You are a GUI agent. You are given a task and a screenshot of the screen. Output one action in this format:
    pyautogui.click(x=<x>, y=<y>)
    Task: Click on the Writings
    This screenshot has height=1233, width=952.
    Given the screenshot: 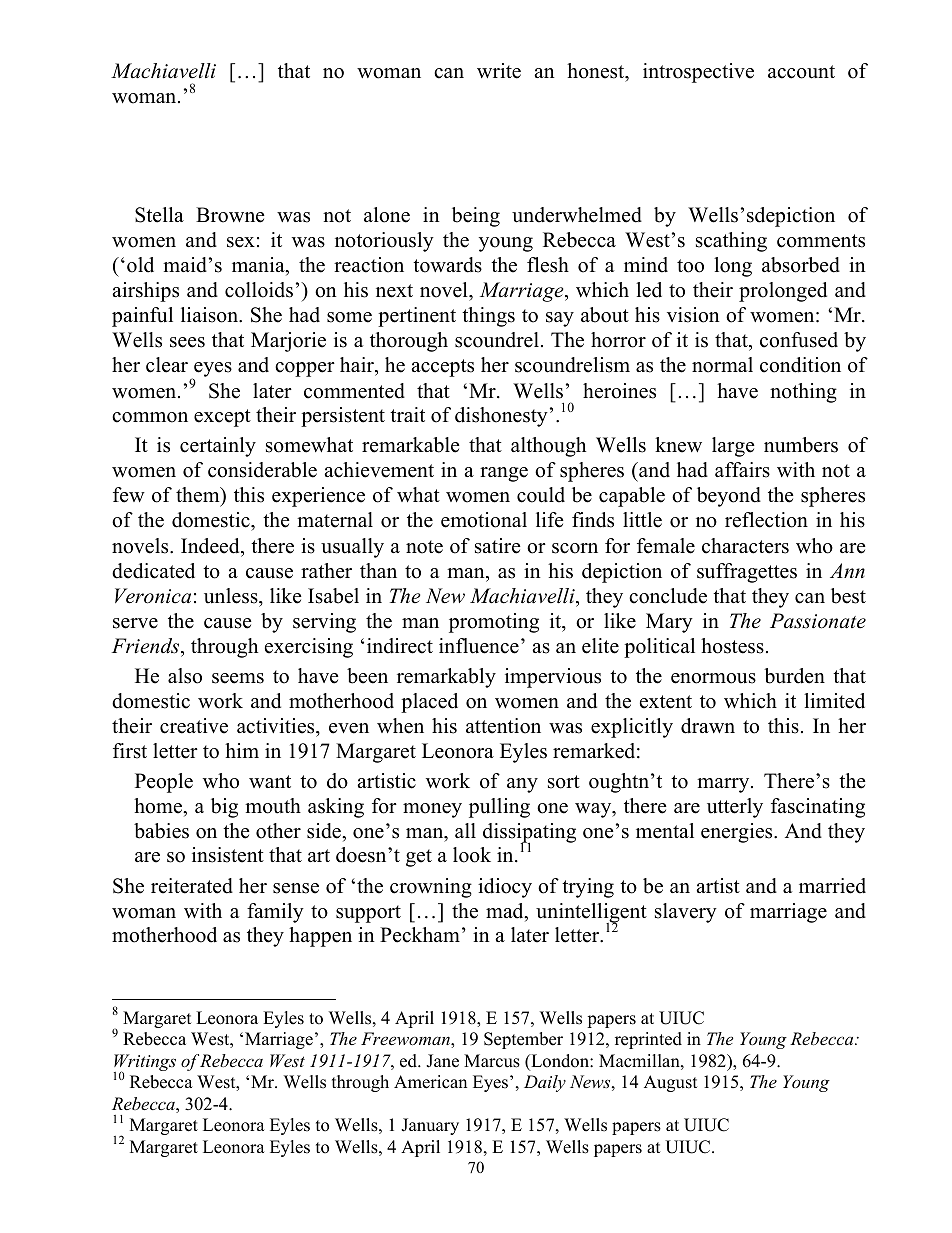 What is the action you would take?
    pyautogui.click(x=145, y=1064)
